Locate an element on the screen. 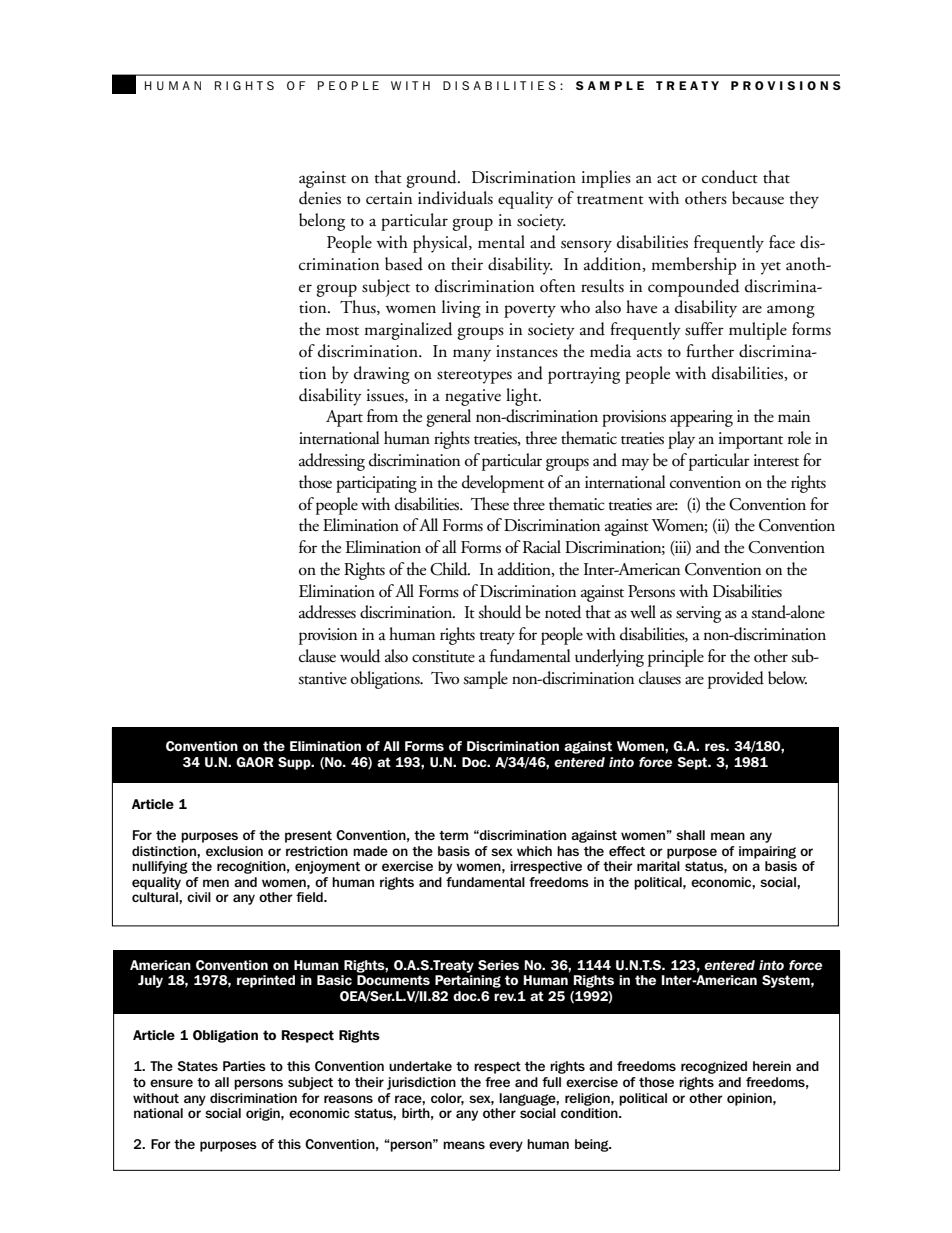  These is located at coordinates (490, 504).
